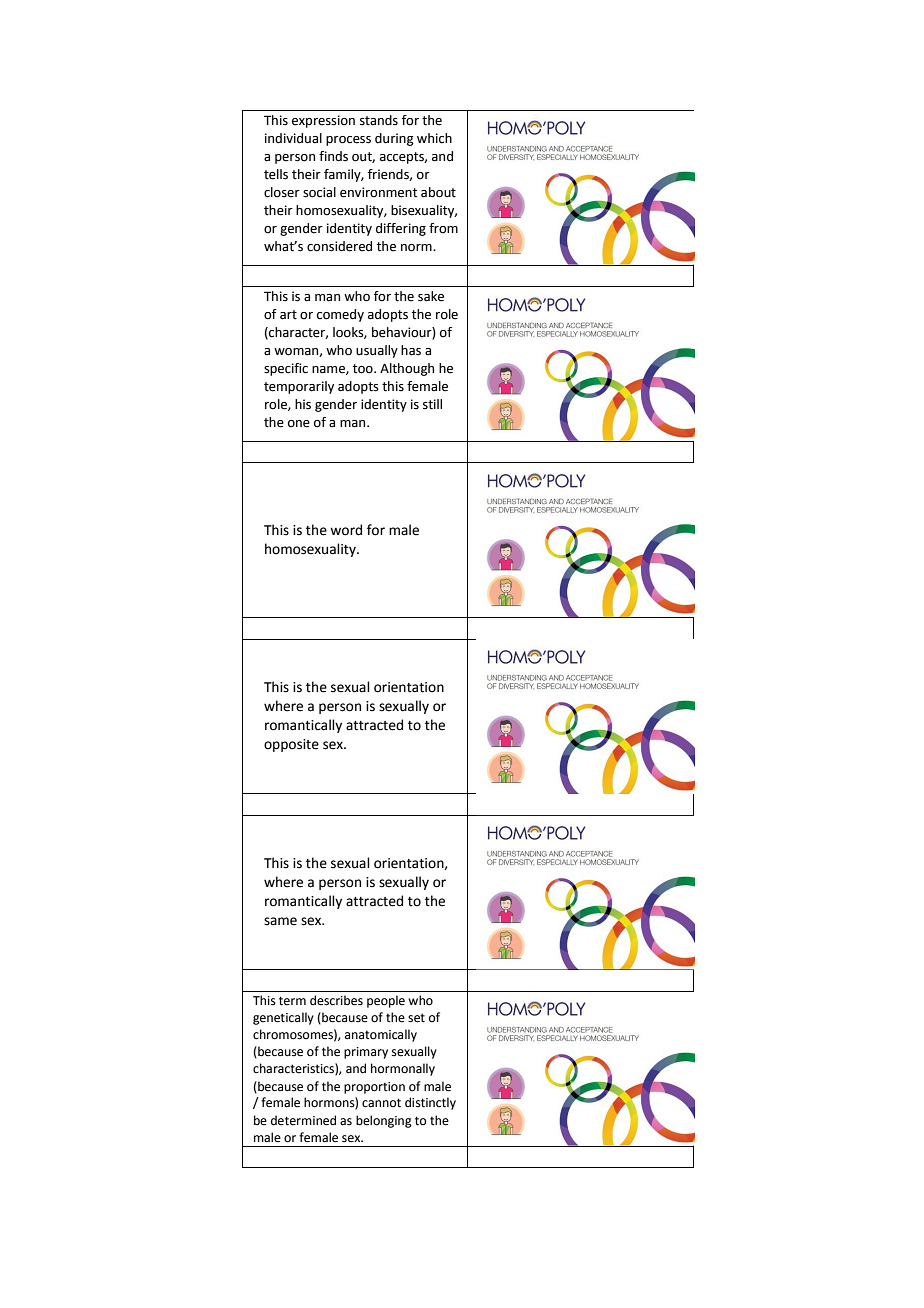  Describe the element at coordinates (348, 141) in the document. I see `process` at that location.
